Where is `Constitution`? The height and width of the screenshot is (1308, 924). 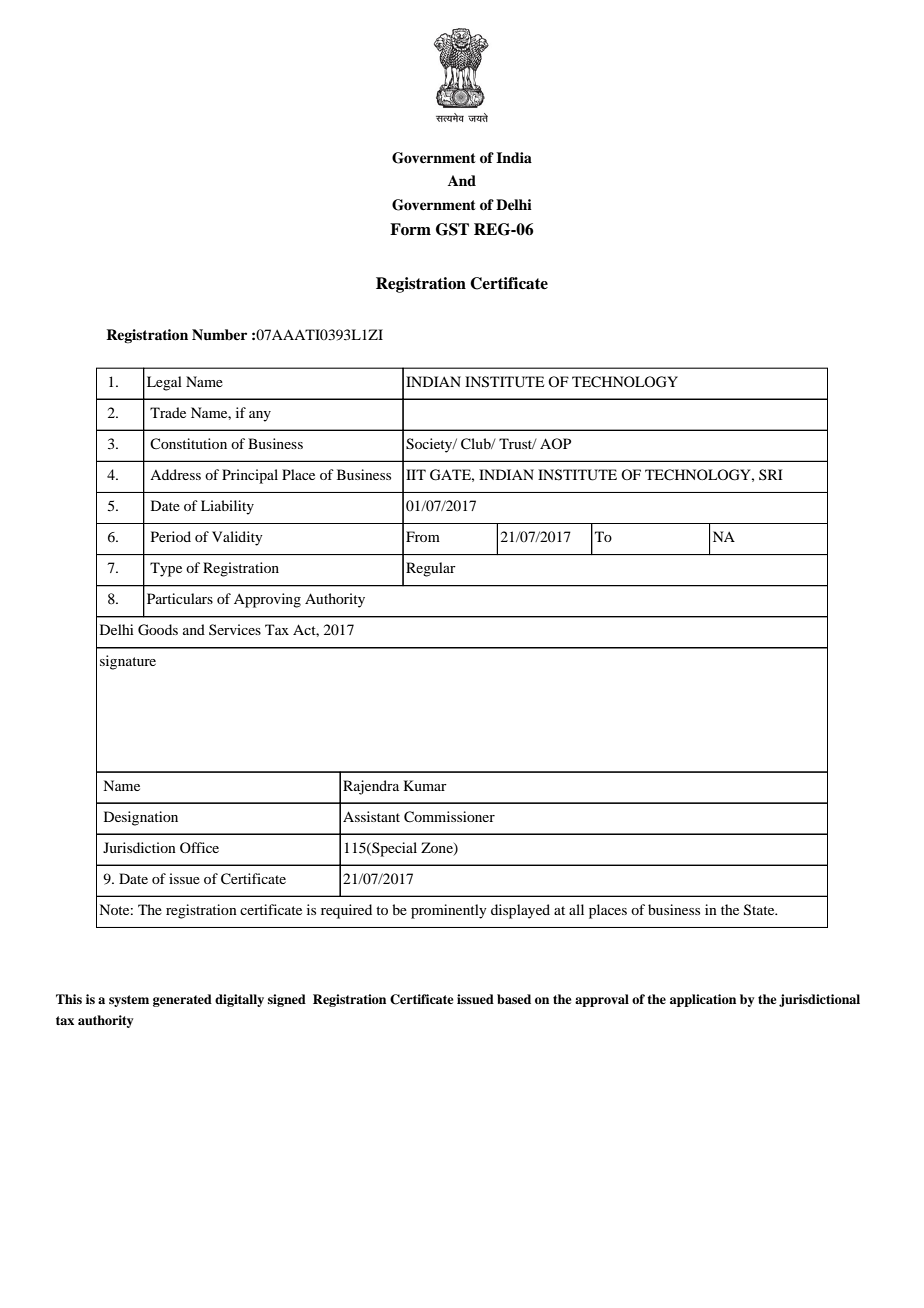
Constitution is located at coordinates (188, 443).
